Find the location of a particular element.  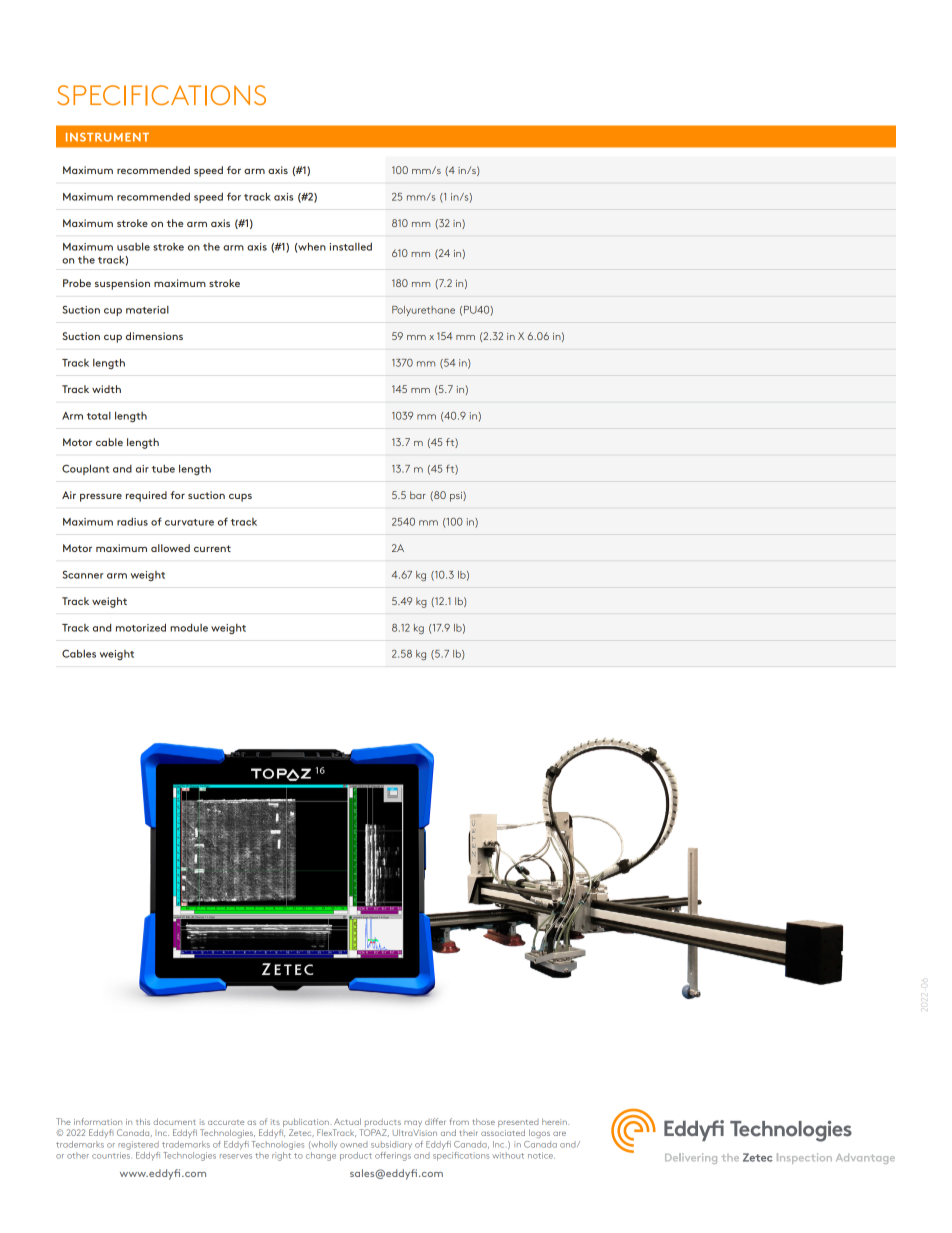

associated is located at coordinates (503, 1132).
